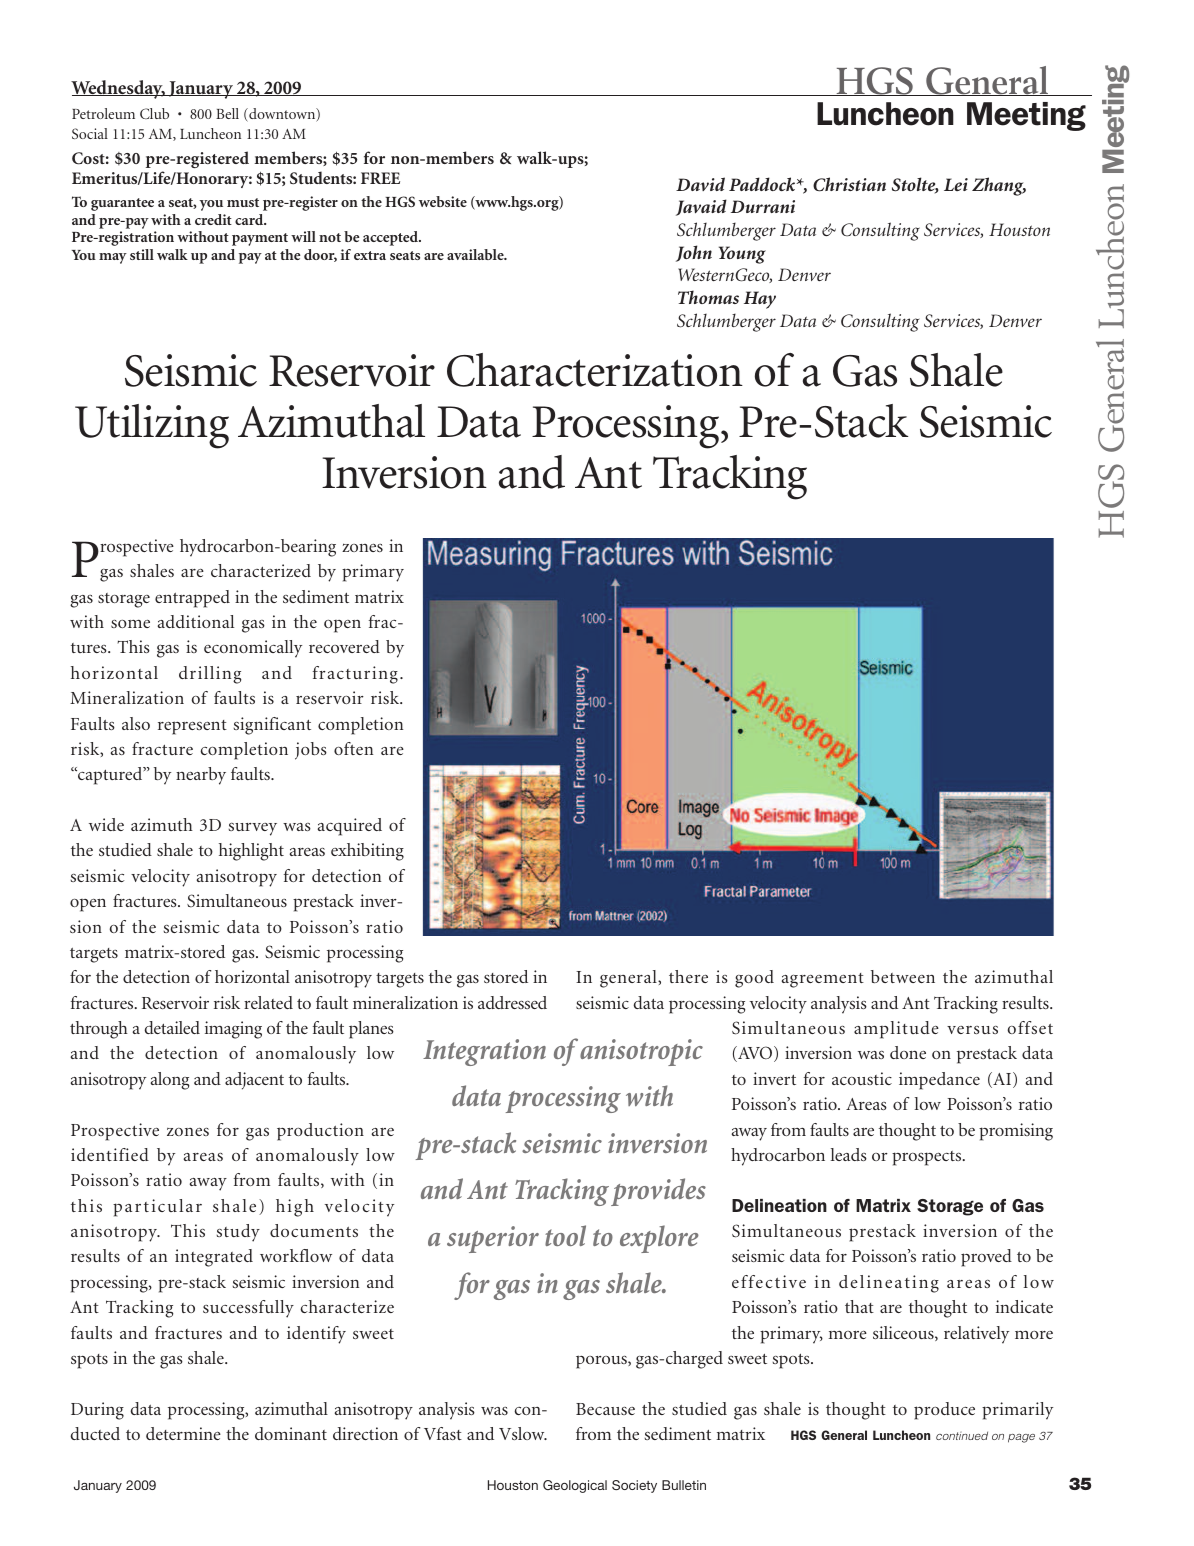  Describe the element at coordinates (956, 184) in the screenshot. I see `Lei` at that location.
